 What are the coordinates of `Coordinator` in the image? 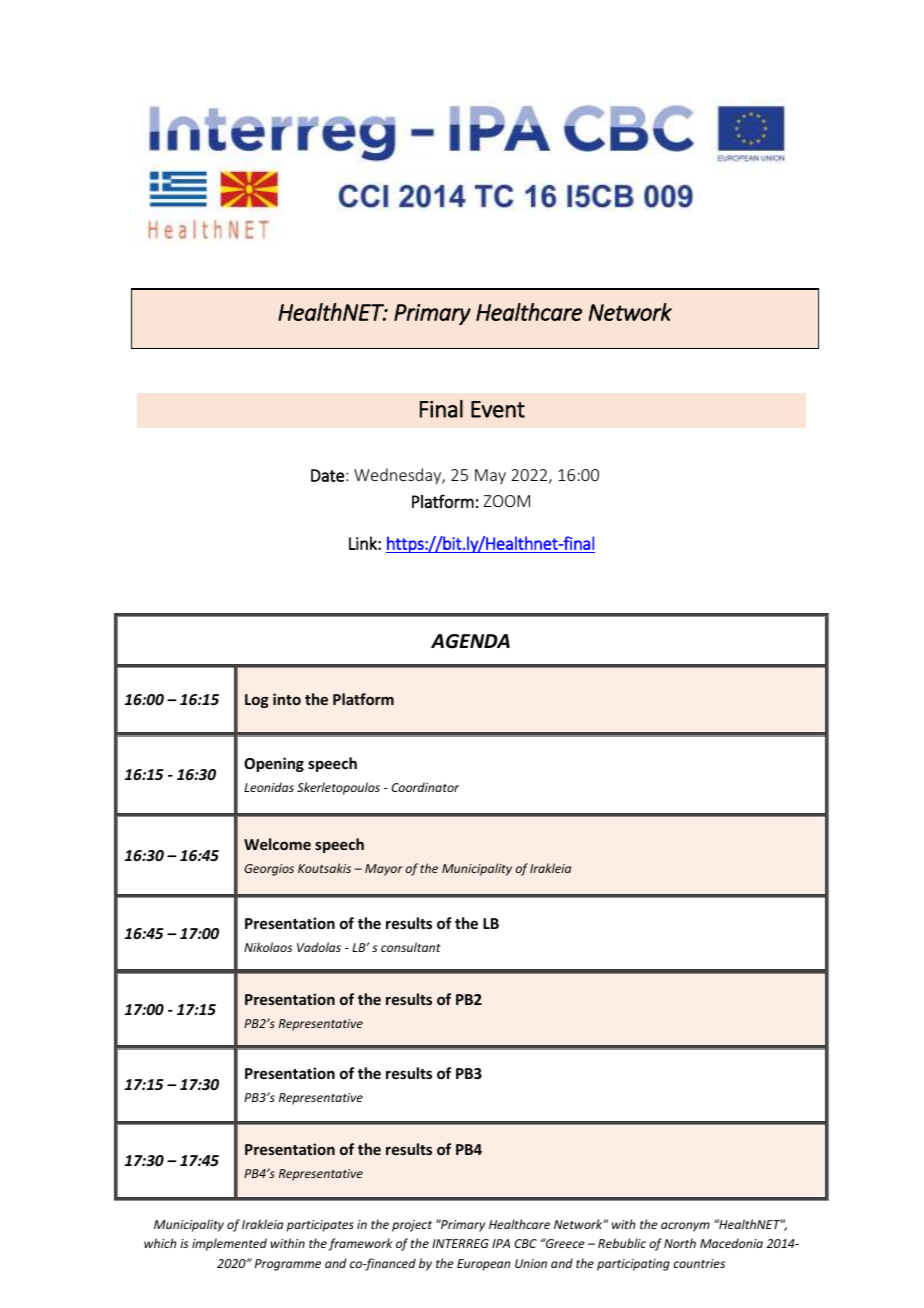 It's located at (425, 787).
